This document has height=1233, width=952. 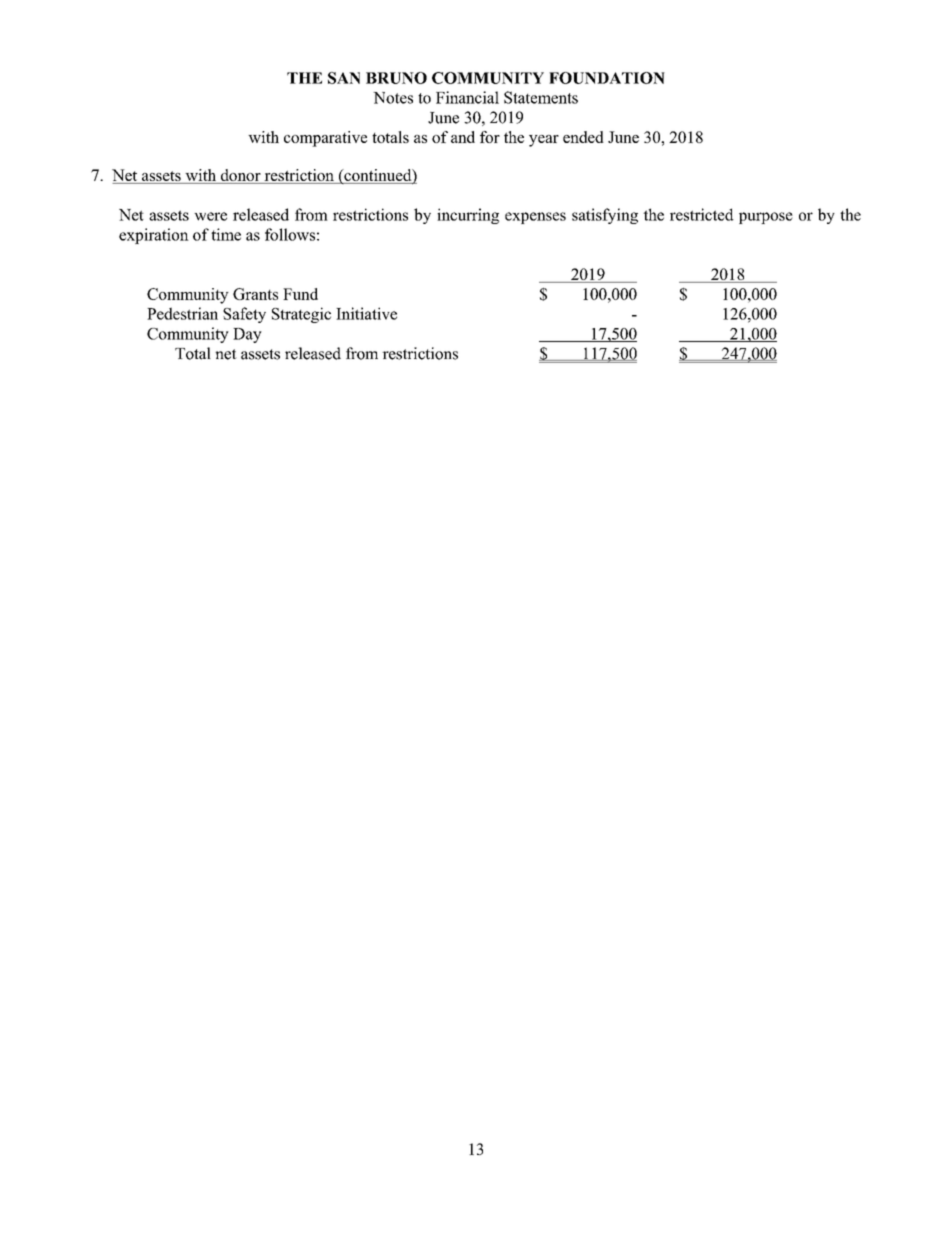 I want to click on Financial, so click(x=467, y=97).
